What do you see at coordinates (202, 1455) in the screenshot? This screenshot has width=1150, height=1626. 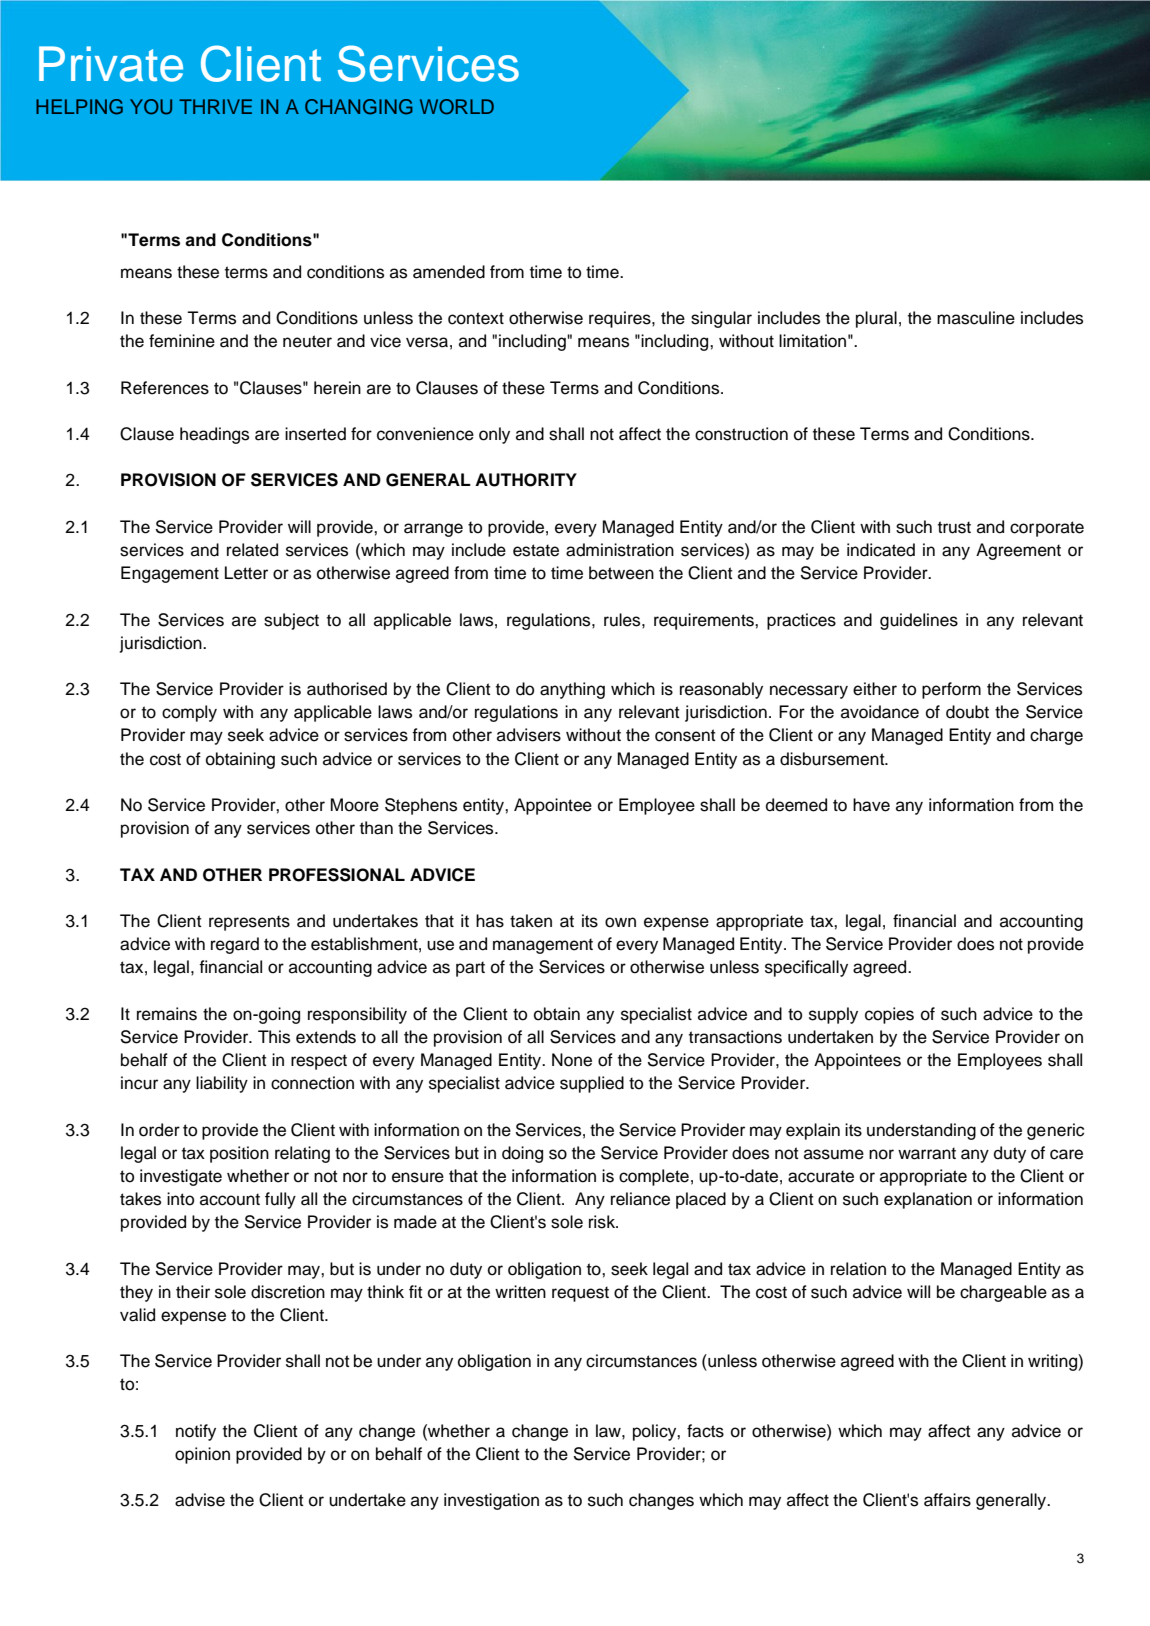 I see `opinion` at bounding box center [202, 1455].
